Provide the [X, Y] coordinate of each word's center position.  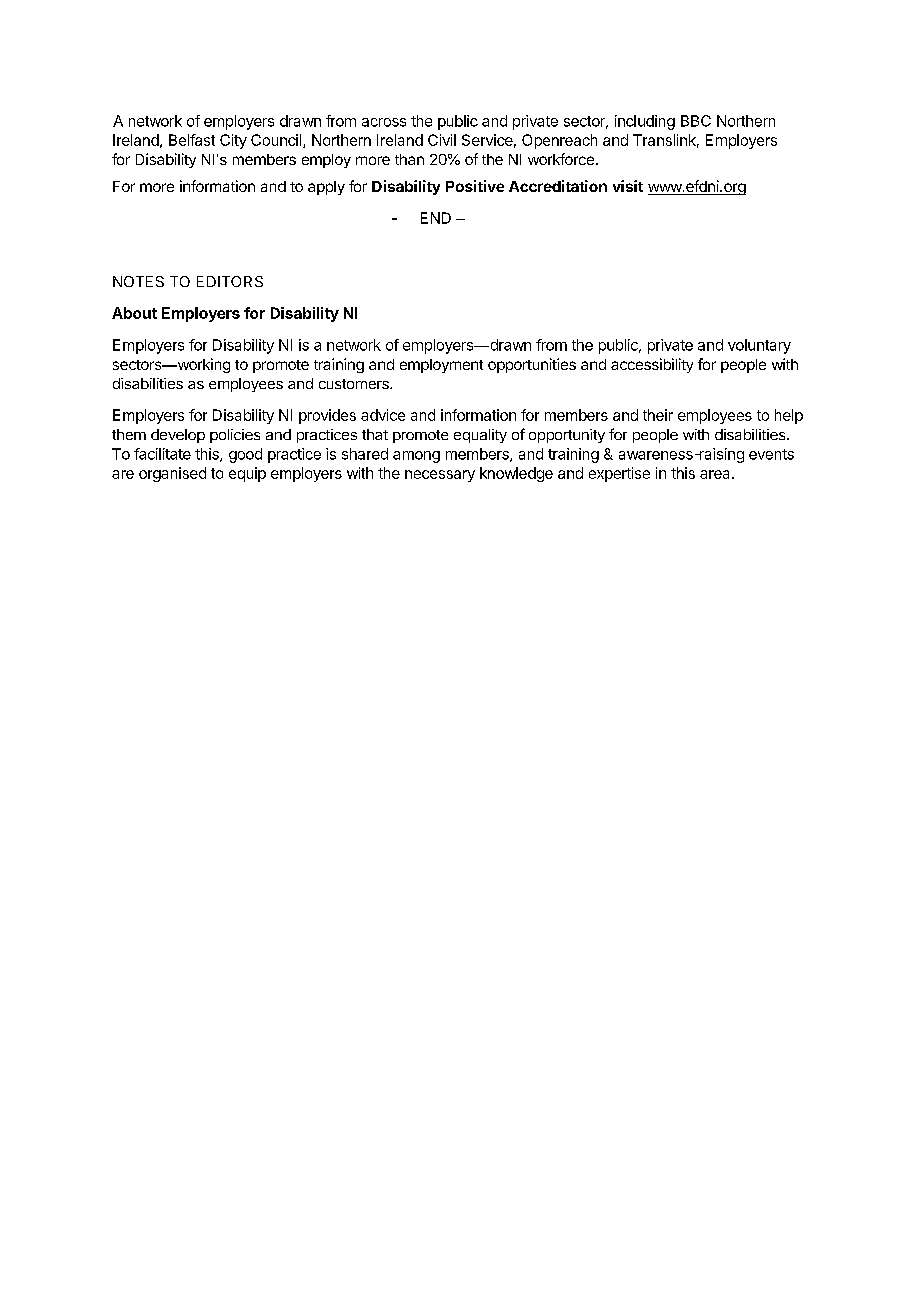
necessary [440, 476]
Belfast [192, 140]
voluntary [759, 346]
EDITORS [230, 281]
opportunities [532, 365]
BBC [696, 121]
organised [172, 474]
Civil [442, 140]
